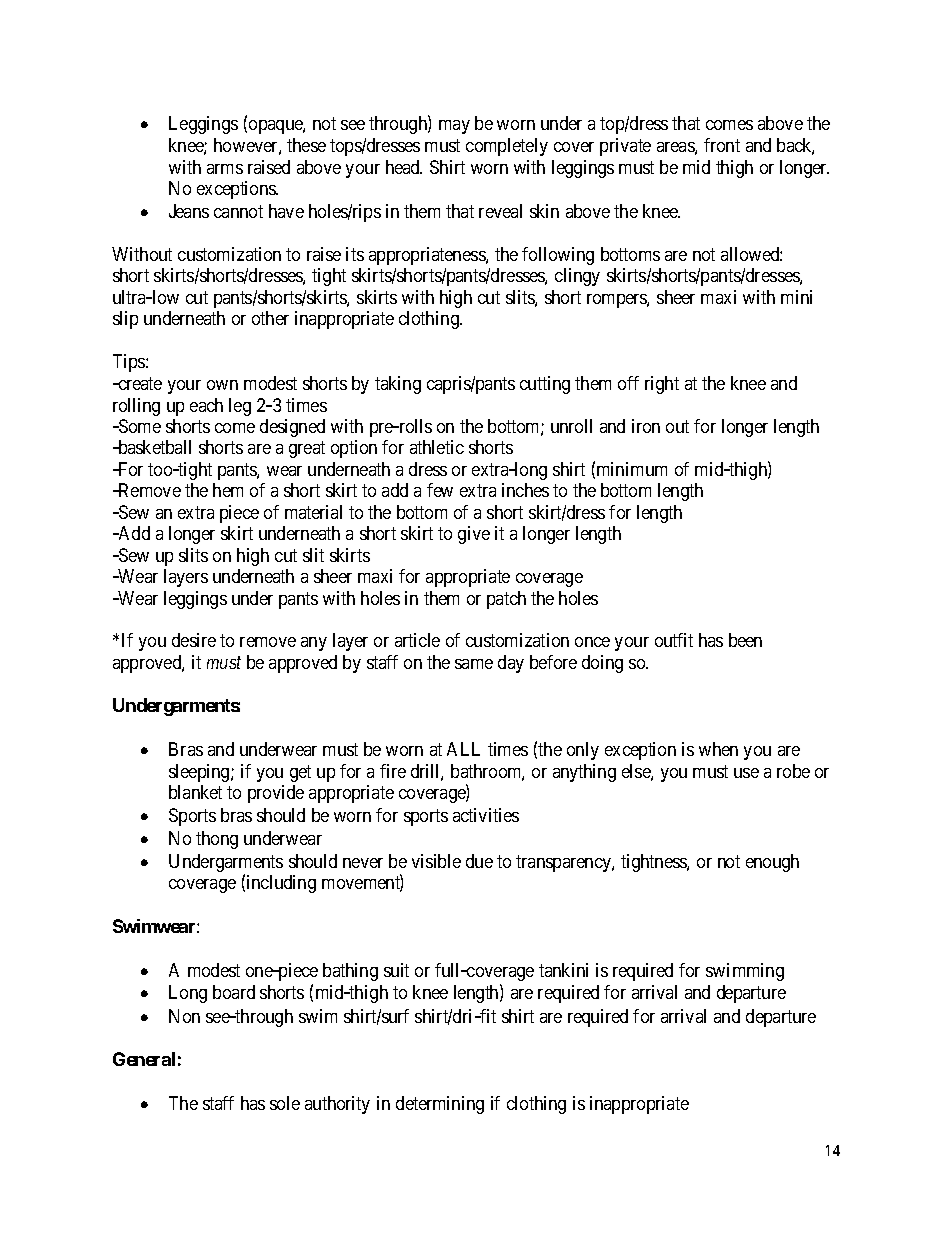 Image resolution: width=952 pixels, height=1233 pixels. Describe the element at coordinates (225, 169) in the page. I see `arms` at that location.
